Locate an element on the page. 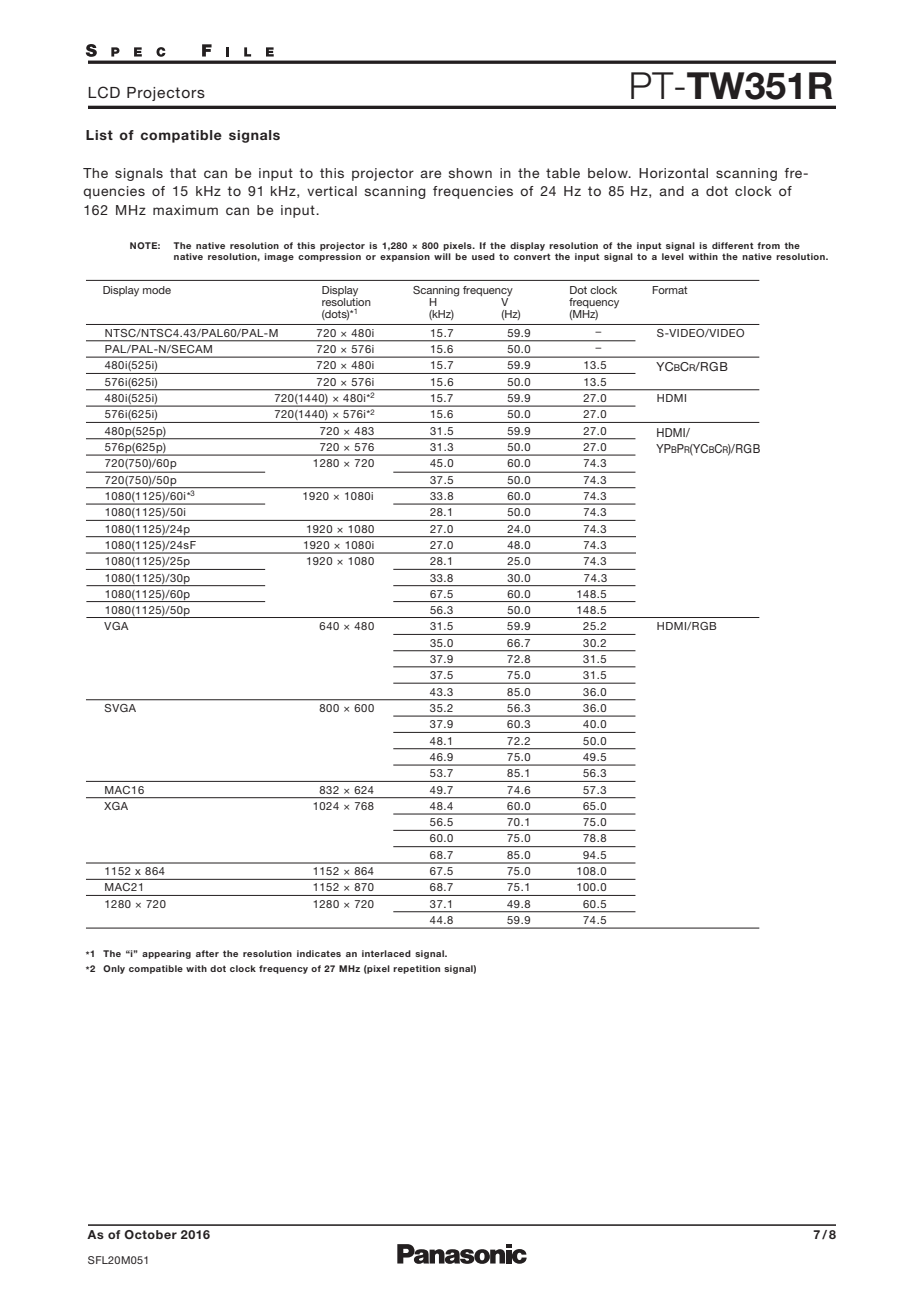 This document has height=1308, width=924. interlaced is located at coordinates (386, 953).
